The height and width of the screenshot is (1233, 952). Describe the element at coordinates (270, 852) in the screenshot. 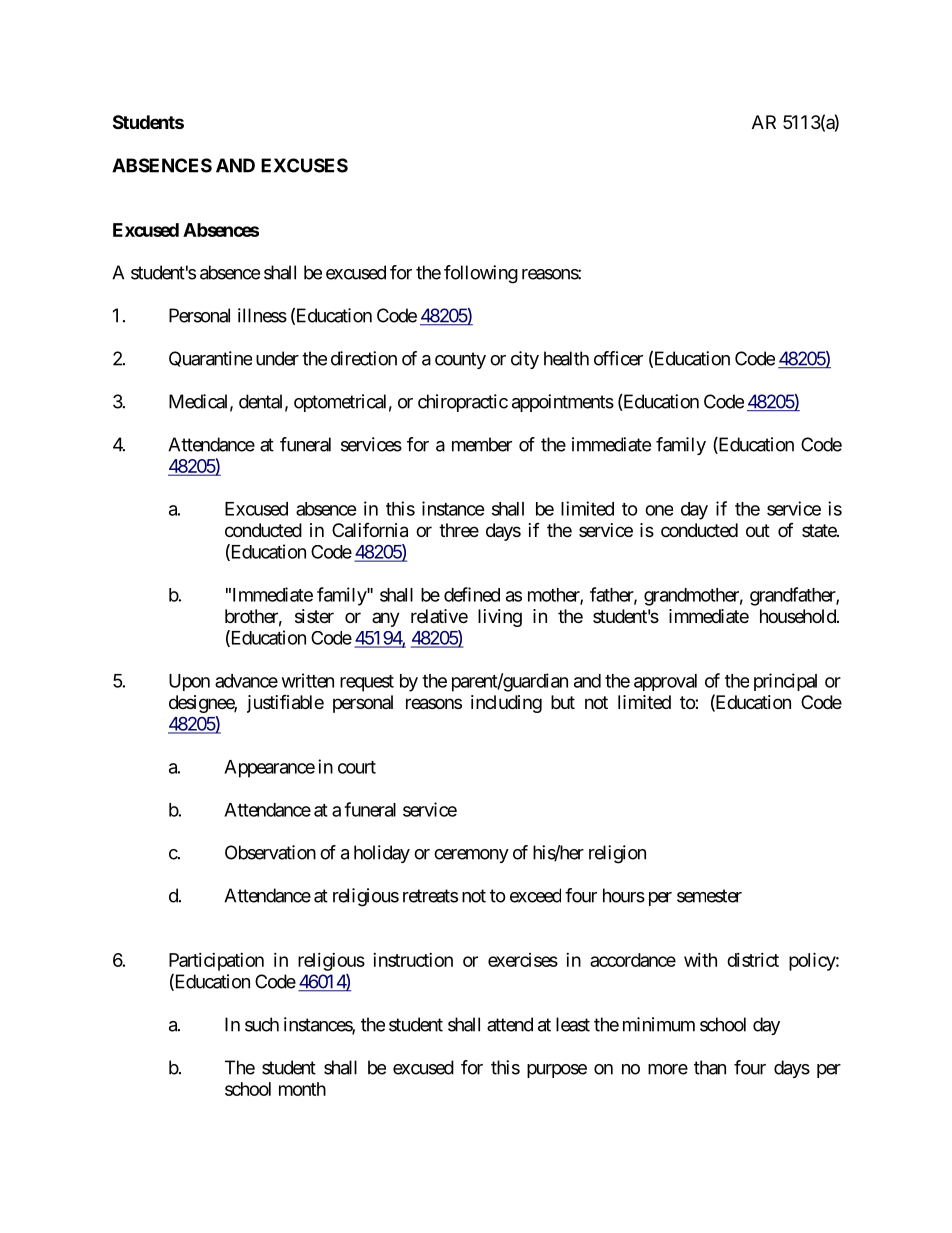

I see `Observation` at that location.
